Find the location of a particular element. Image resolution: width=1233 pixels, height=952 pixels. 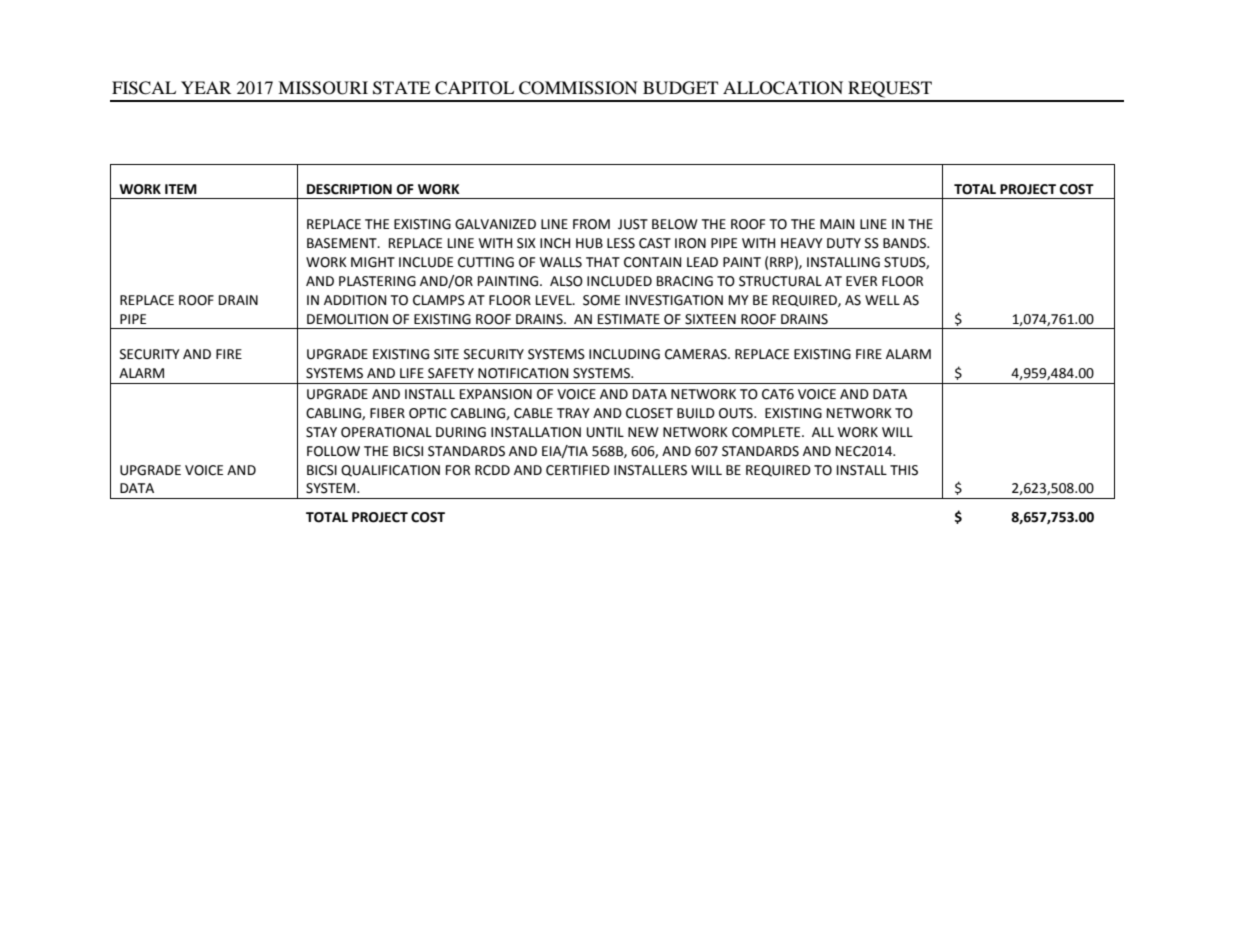

NOTIFICATION is located at coordinates (523, 373).
